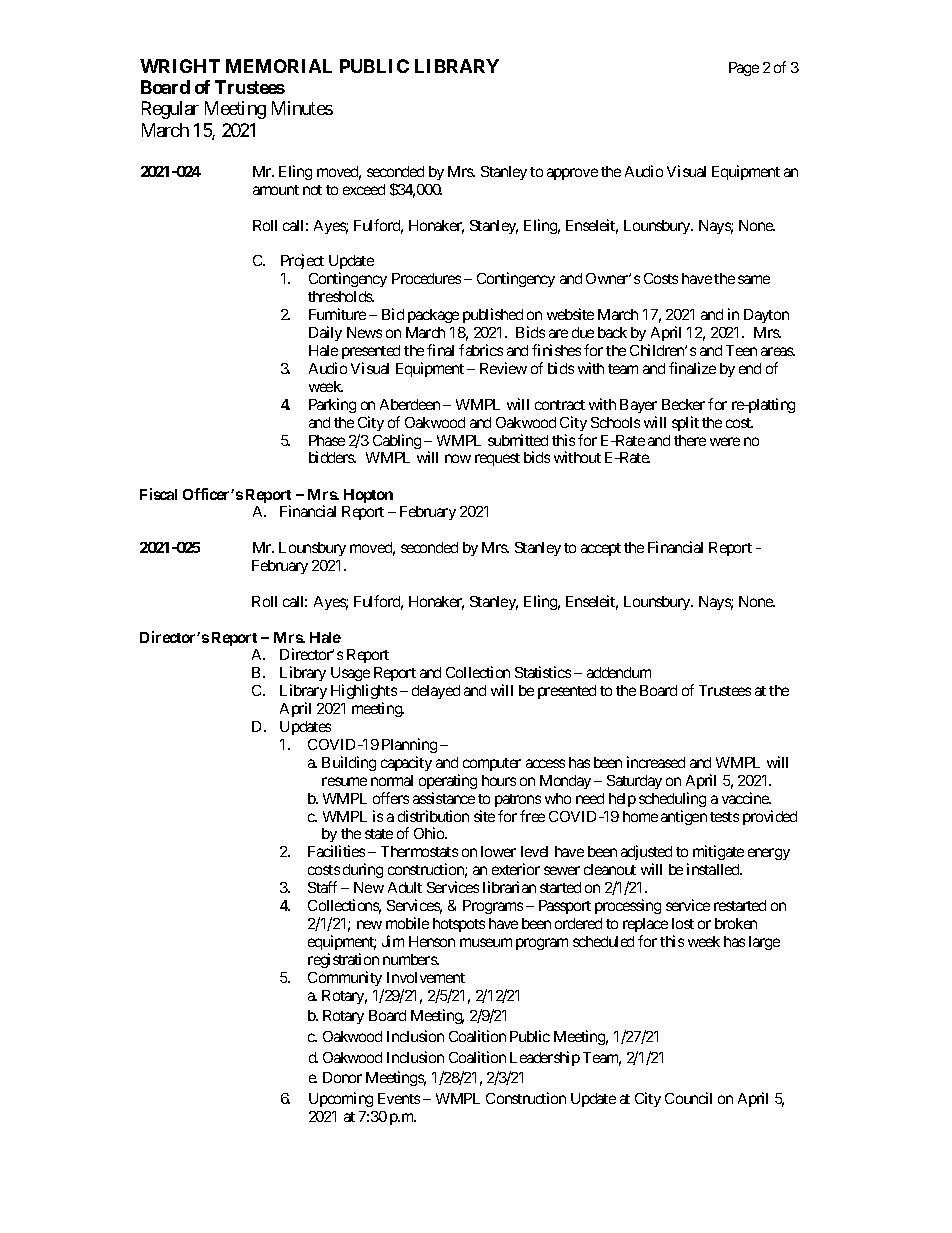  Describe the element at coordinates (498, 851) in the image. I see `lower` at that location.
